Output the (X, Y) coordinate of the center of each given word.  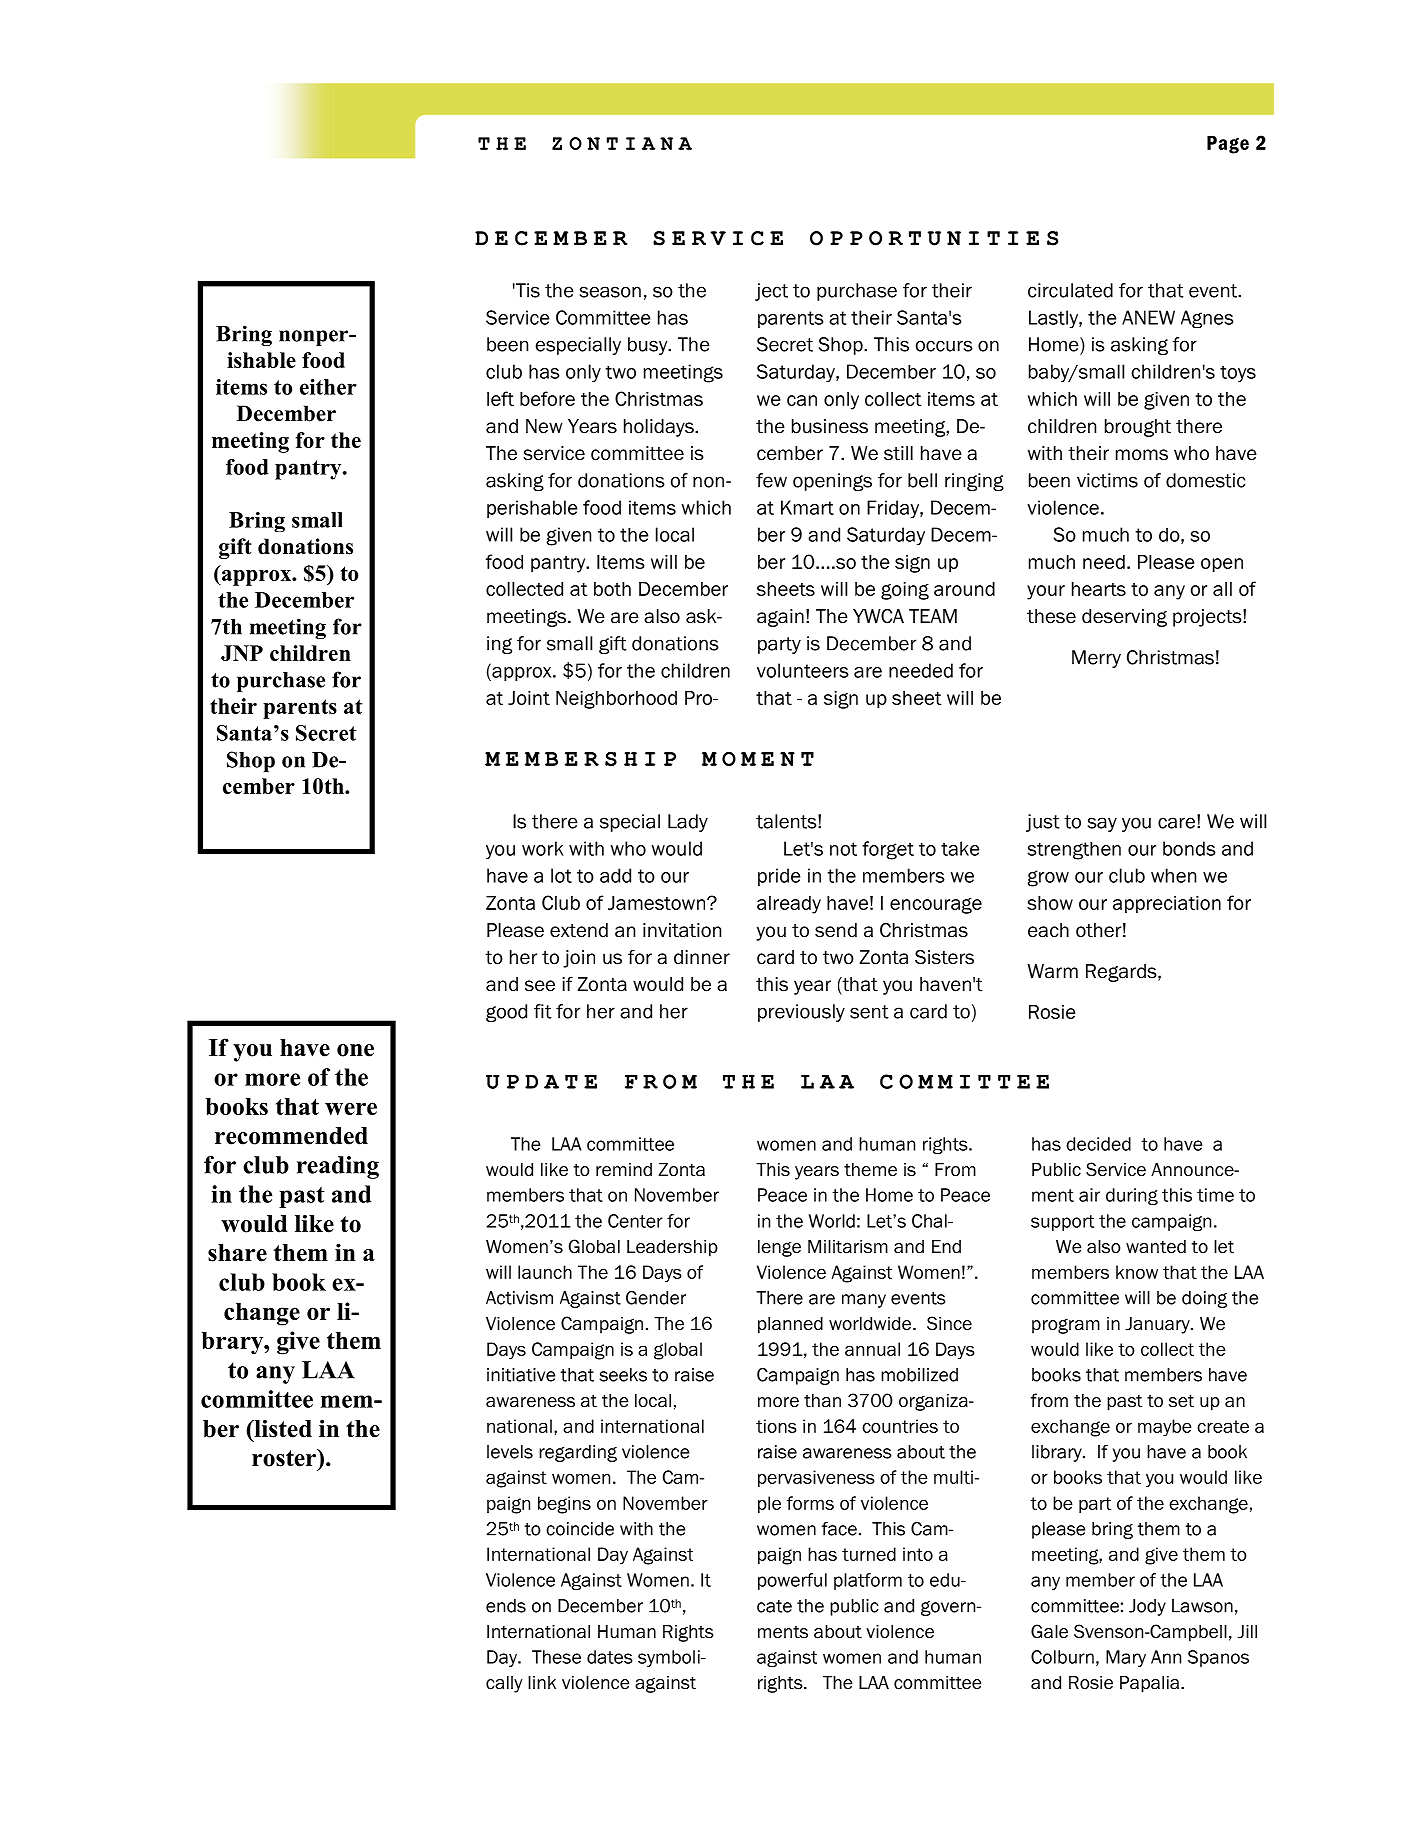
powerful (792, 1581)
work (543, 848)
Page (1228, 145)
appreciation (1167, 905)
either (328, 387)
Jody (1147, 1607)
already (789, 905)
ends (506, 1606)
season (610, 292)
